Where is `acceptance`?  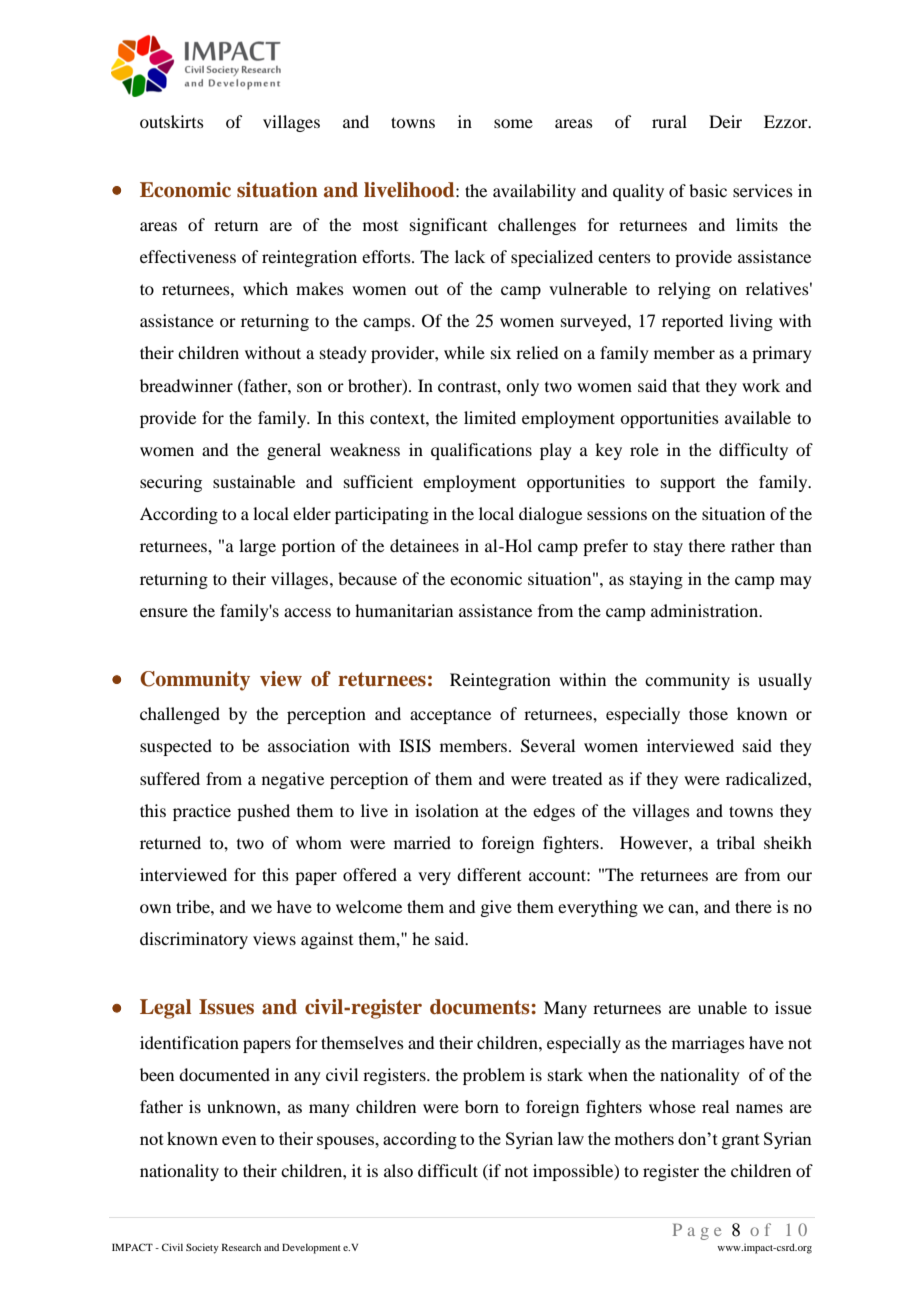
acceptance is located at coordinates (450, 717).
